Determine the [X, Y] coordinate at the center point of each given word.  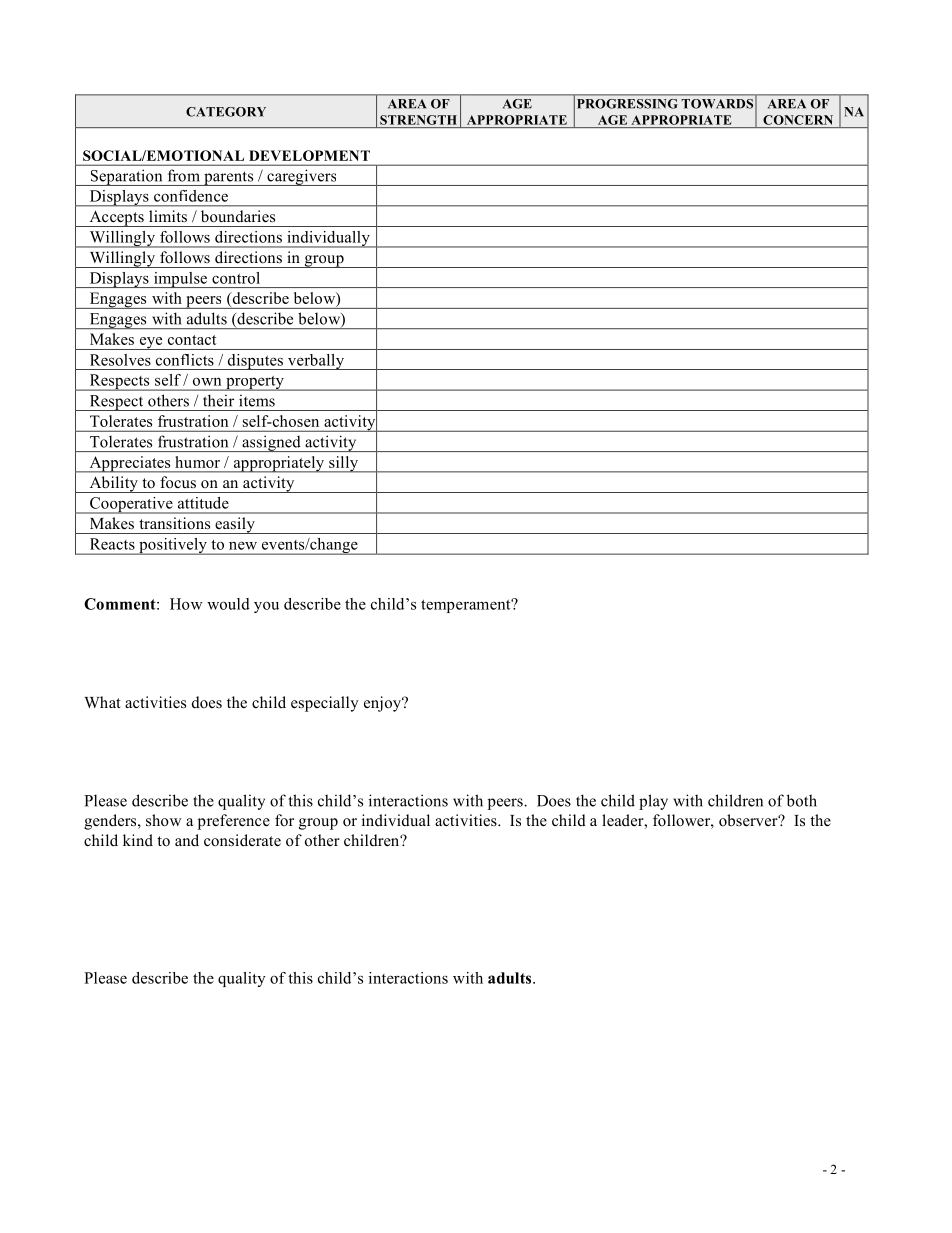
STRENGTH [418, 120]
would [228, 604]
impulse [180, 280]
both [802, 800]
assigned [271, 443]
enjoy [384, 704]
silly [344, 464]
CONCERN [798, 120]
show [164, 820]
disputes [255, 362]
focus [178, 482]
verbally [316, 362]
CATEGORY [226, 112]
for [284, 820]
